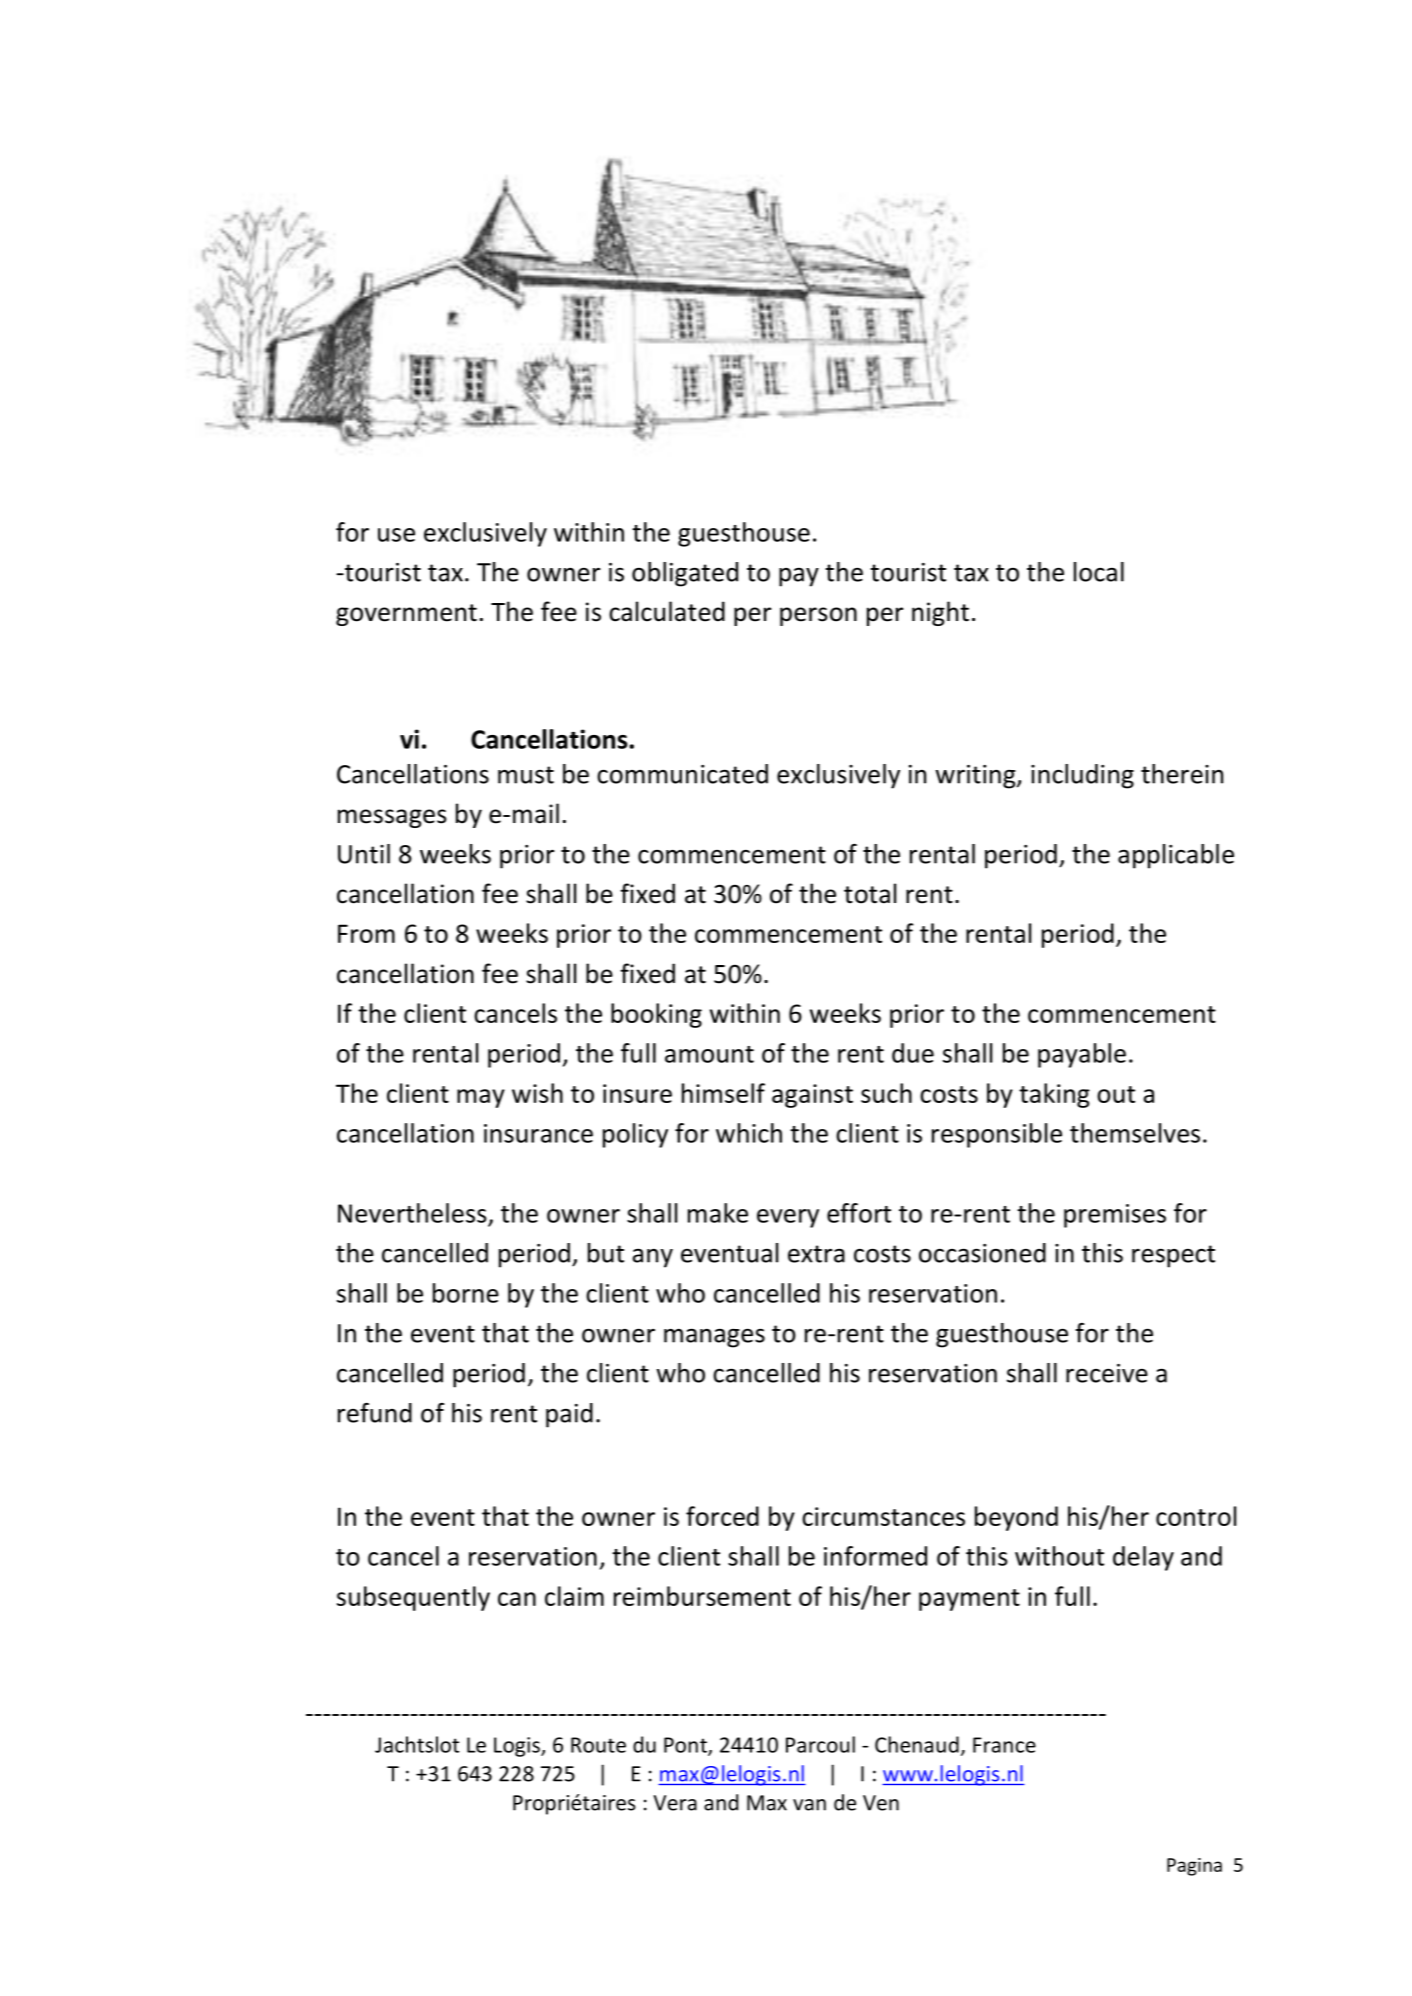 This screenshot has height=1996, width=1412. Describe the element at coordinates (788, 1218) in the screenshot. I see `every` at that location.
